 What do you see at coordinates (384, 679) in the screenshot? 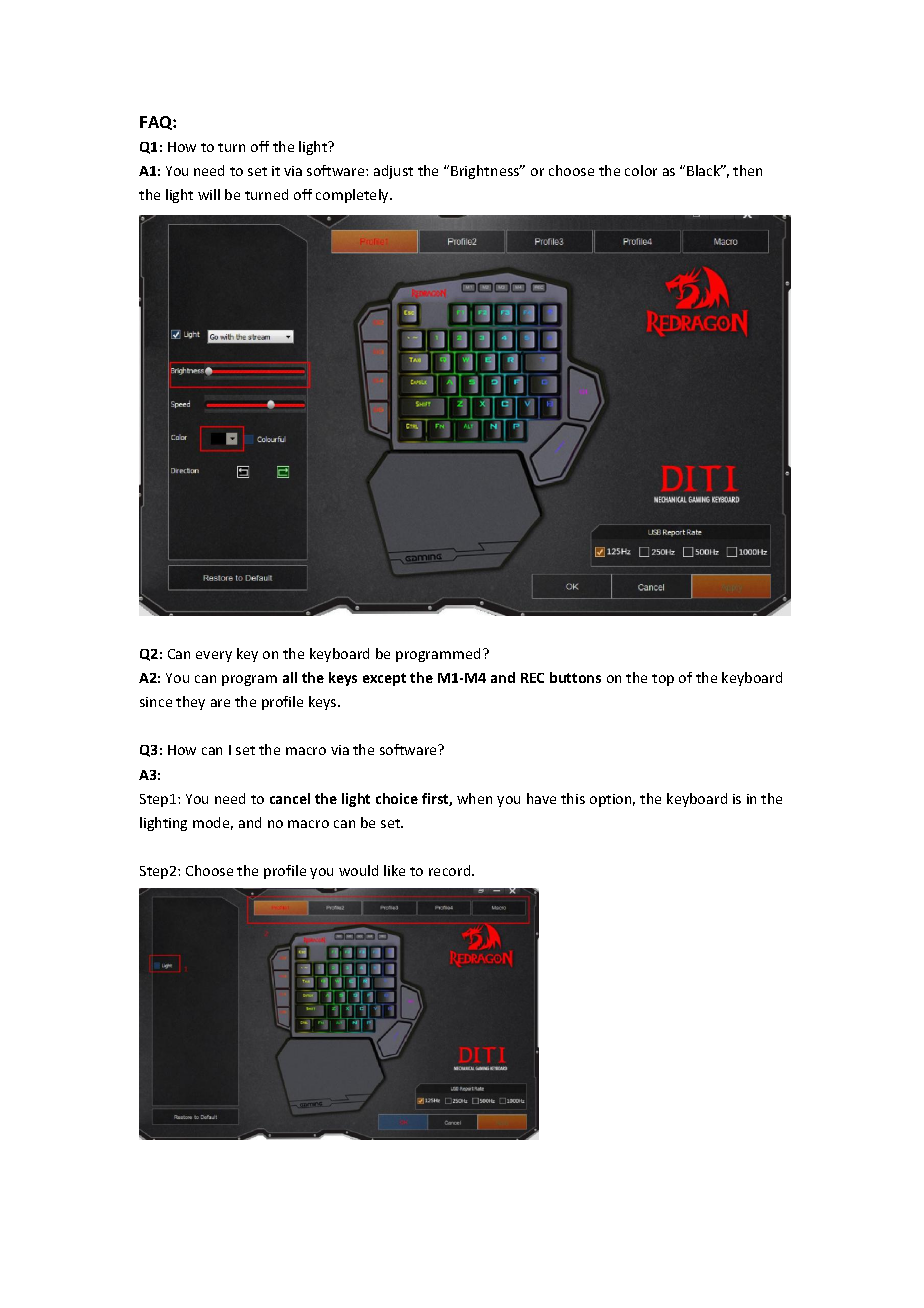
I see `except` at bounding box center [384, 679].
